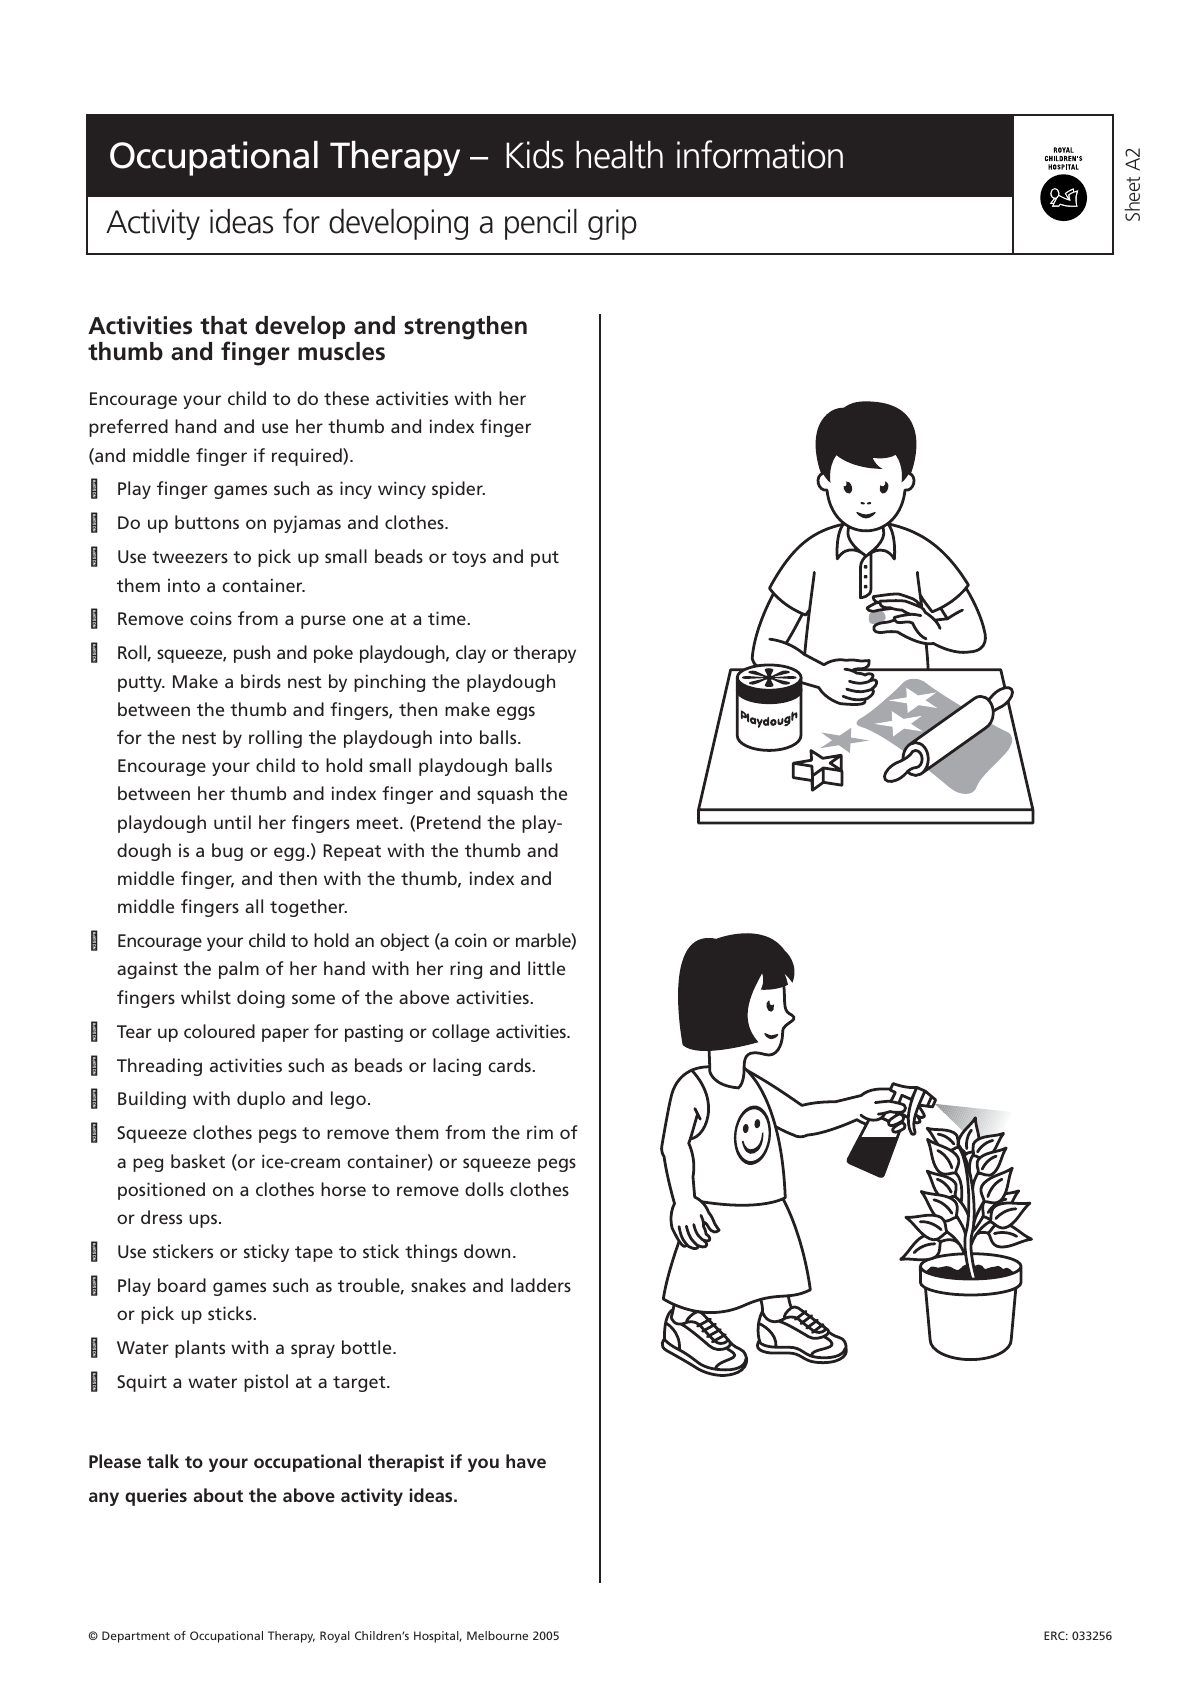 Image resolution: width=1199 pixels, height=1695 pixels. I want to click on Kids, so click(535, 155).
